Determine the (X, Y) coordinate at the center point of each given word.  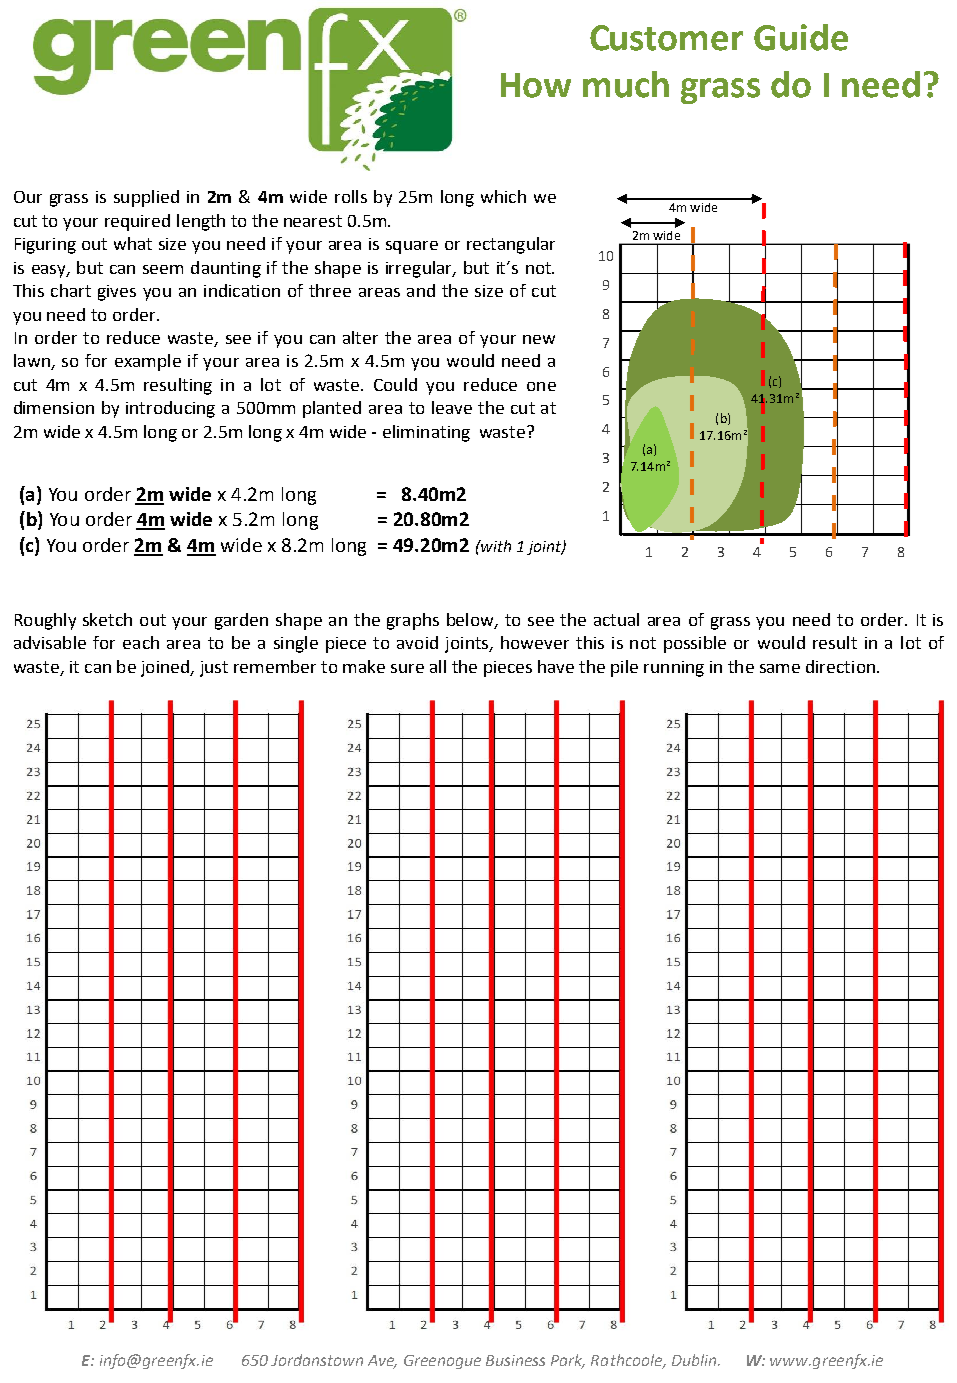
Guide (801, 37)
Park (568, 1361)
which (503, 196)
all (438, 666)
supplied (146, 198)
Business (515, 1360)
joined (166, 668)
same (780, 668)
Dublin (695, 1360)
